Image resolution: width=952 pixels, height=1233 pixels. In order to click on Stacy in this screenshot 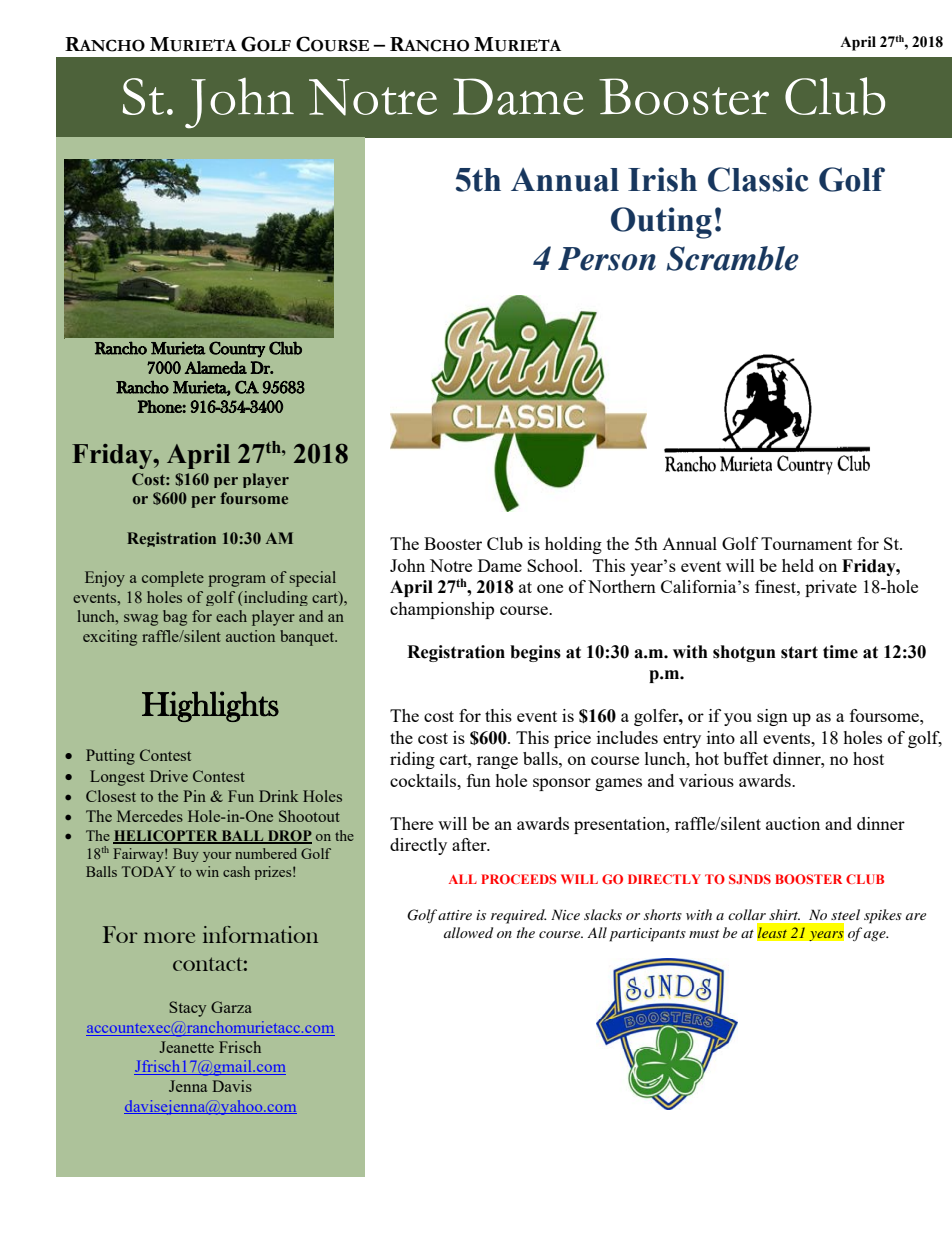, I will do `click(187, 1009)`.
